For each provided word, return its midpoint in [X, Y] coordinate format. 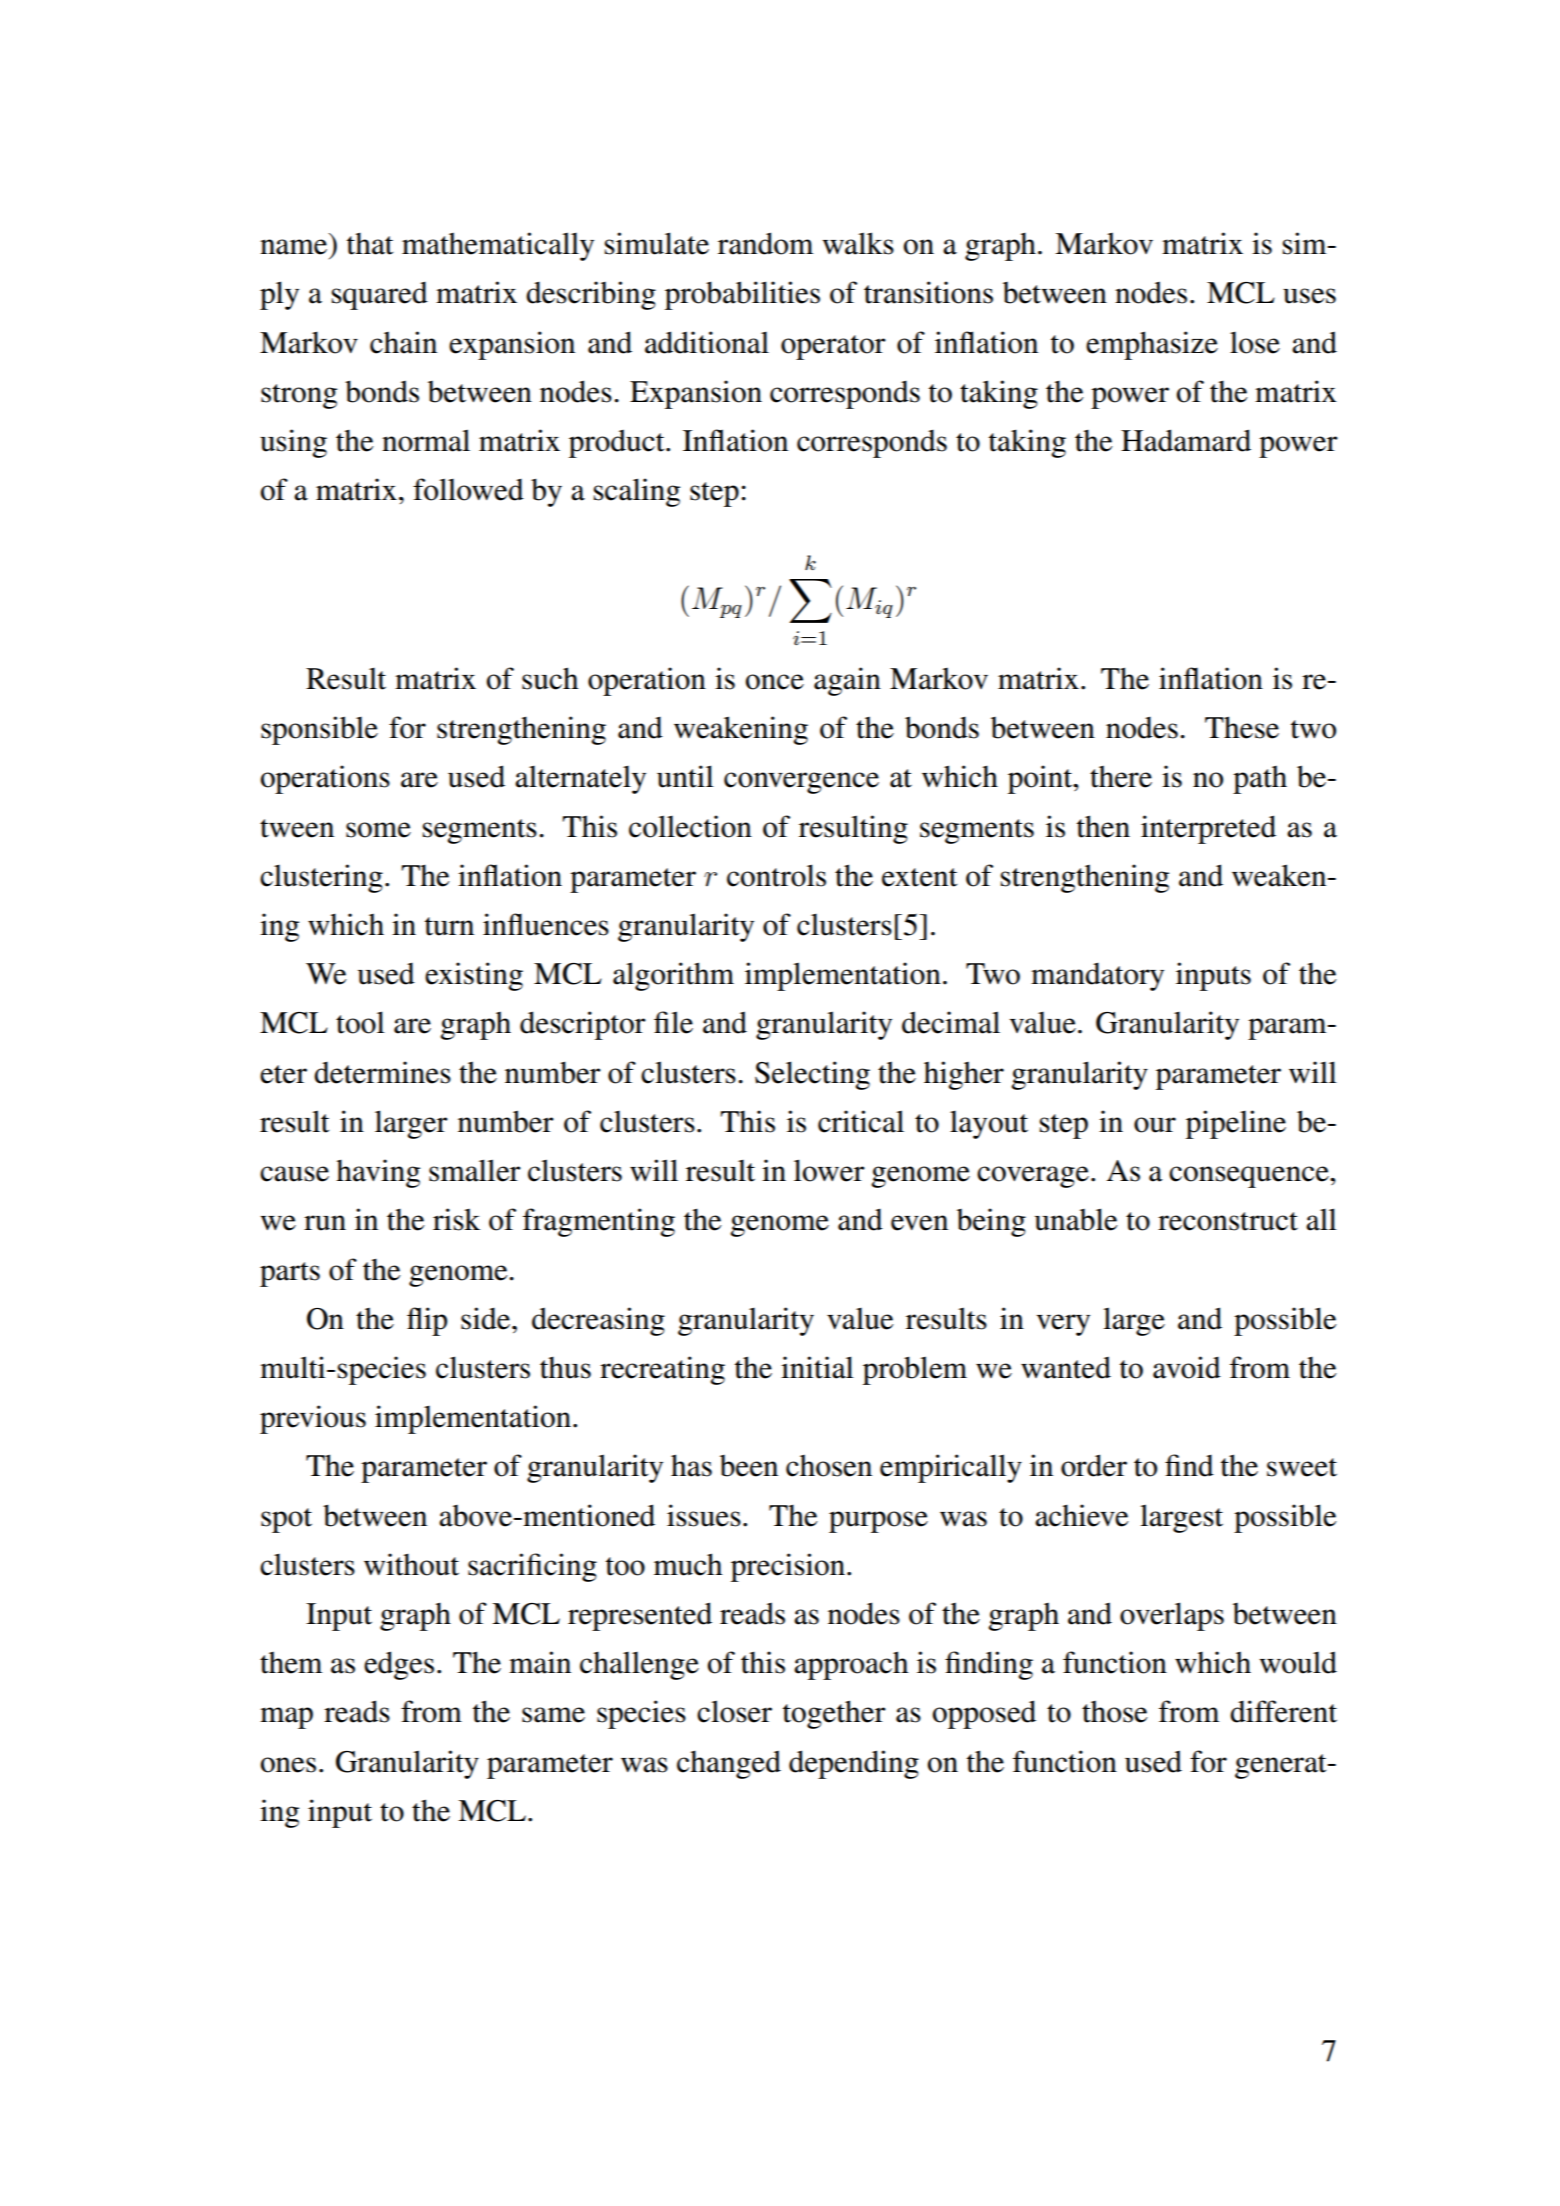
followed [468, 489]
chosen [829, 1465]
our [1155, 1125]
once [775, 682]
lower [829, 1170]
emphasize [1152, 345]
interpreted [1208, 829]
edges [399, 1665]
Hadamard [1186, 440]
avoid [1187, 1367]
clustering [321, 878]
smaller [475, 1170]
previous [313, 1419]
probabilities [742, 295]
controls [776, 875]
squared [380, 295]
